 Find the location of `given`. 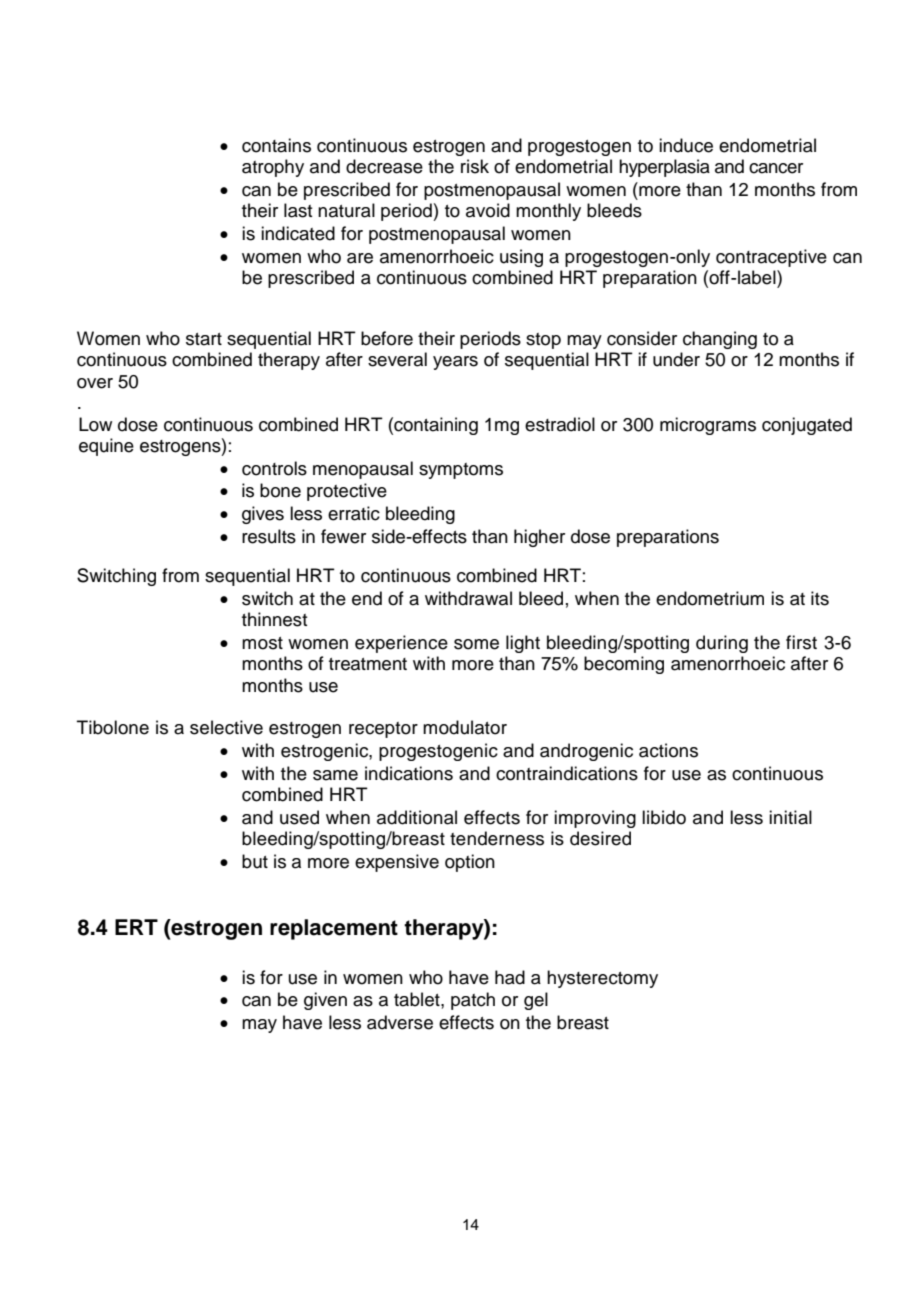

given is located at coordinates (325, 1001).
